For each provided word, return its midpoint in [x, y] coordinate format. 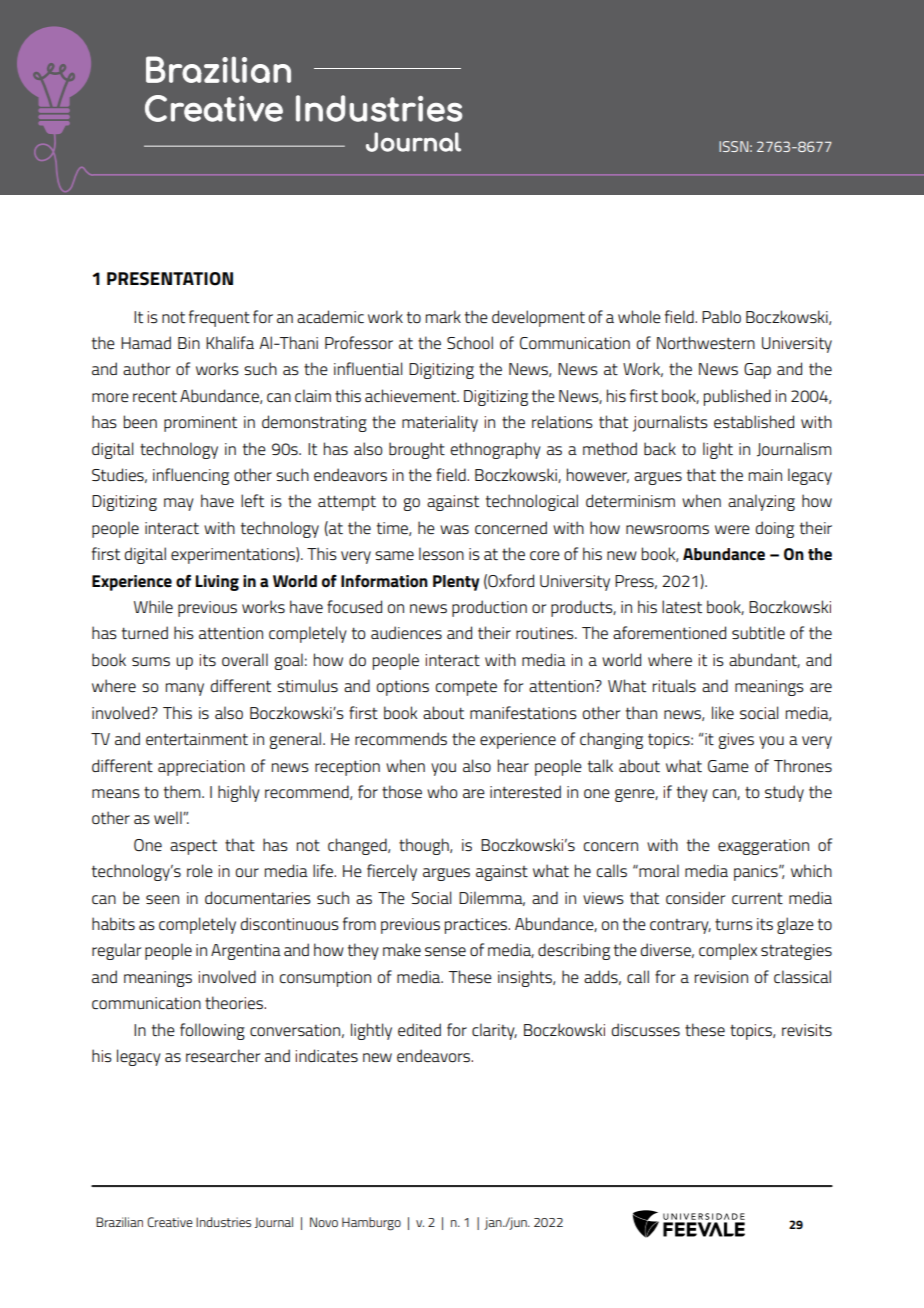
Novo [324, 1222]
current [757, 898]
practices [477, 926]
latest [682, 607]
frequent [219, 318]
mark [443, 316]
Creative [170, 1222]
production [489, 608]
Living [217, 583]
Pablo [721, 316]
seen [162, 899]
